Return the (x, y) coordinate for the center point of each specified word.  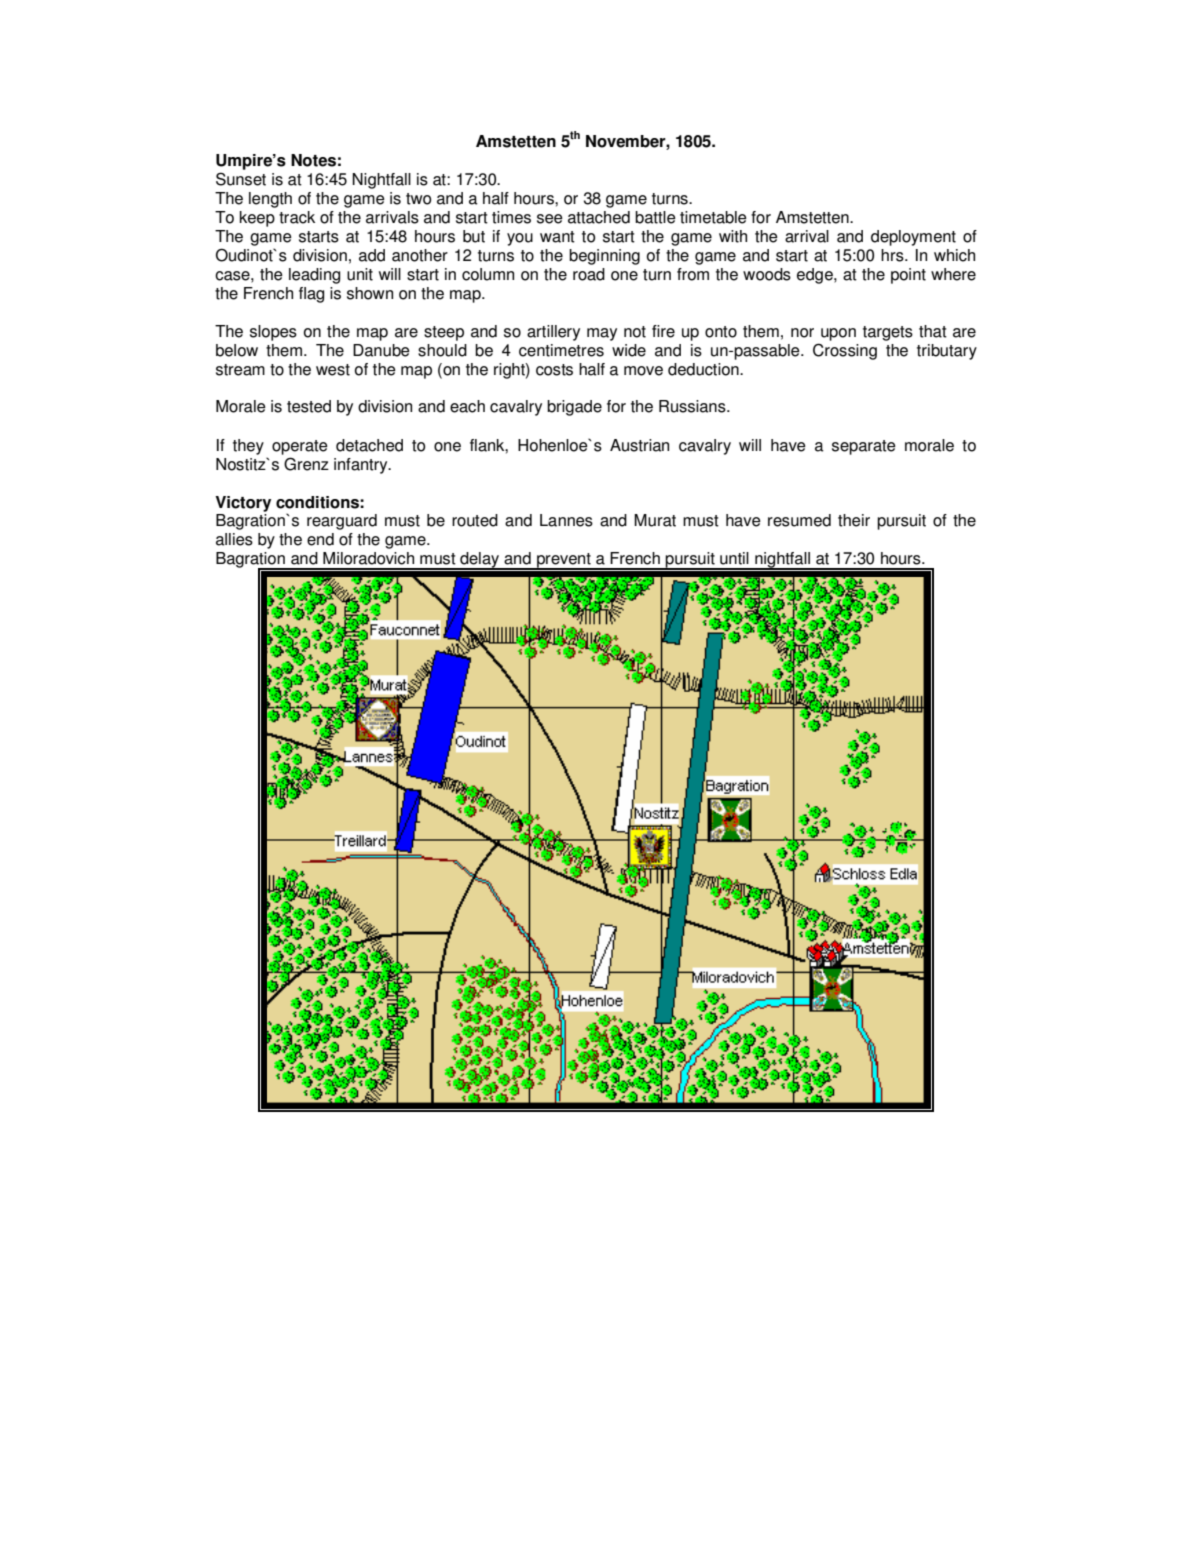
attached (599, 217)
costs (554, 370)
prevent (564, 561)
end (320, 539)
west (333, 370)
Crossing (845, 351)
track (297, 217)
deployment (913, 238)
